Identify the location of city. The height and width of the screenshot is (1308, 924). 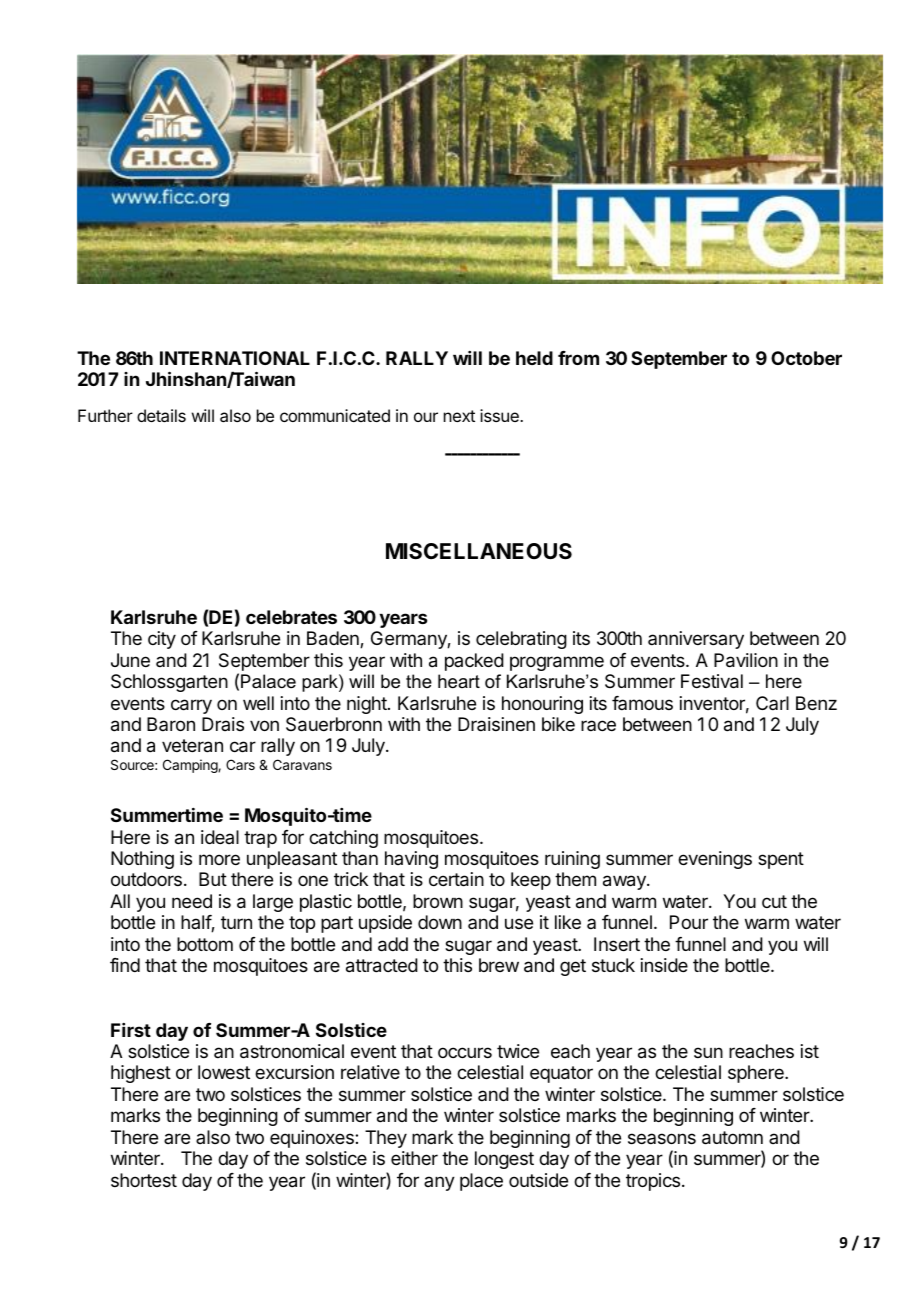
(162, 640).
